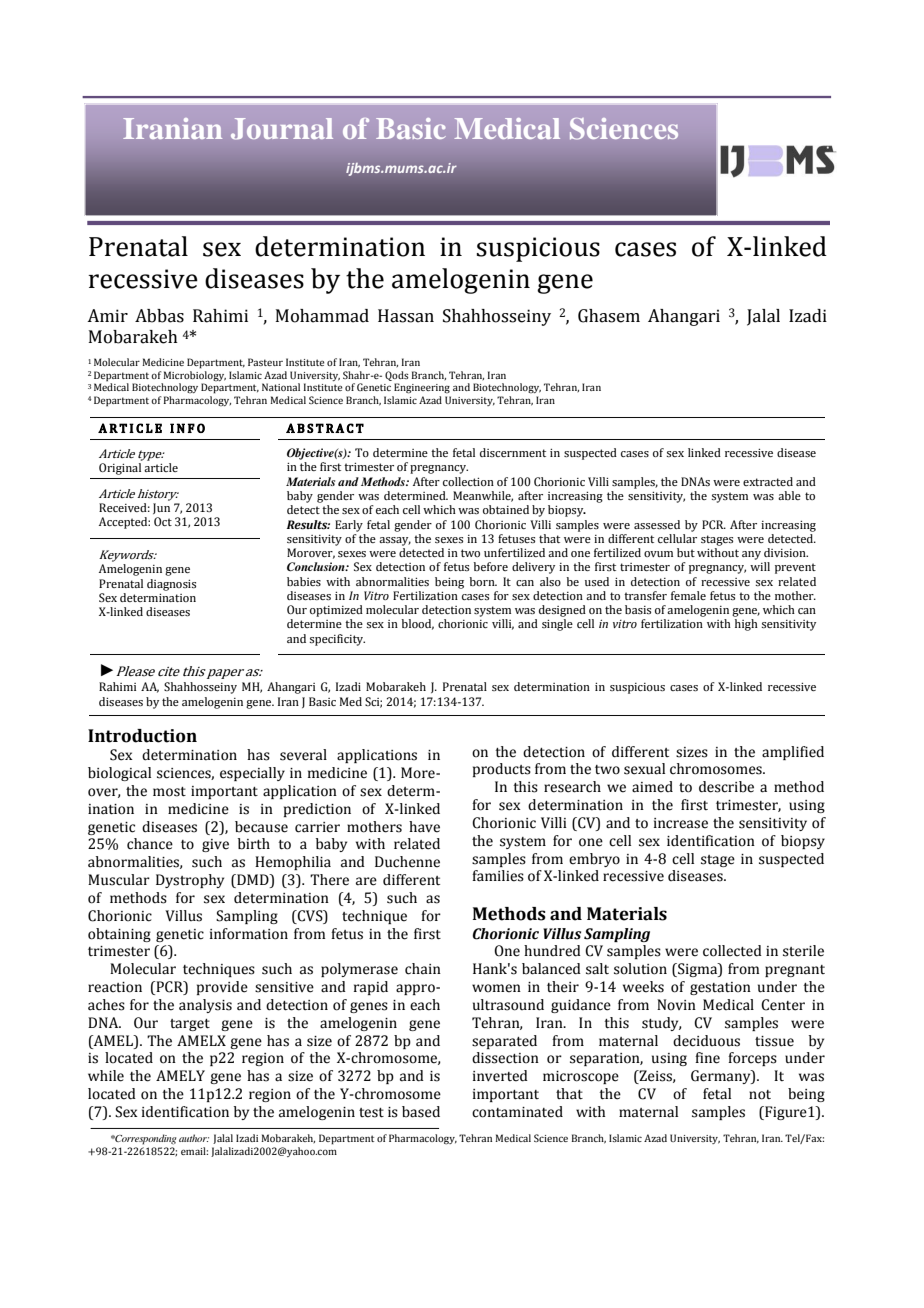 This image has width=924, height=1308. What do you see at coordinates (161, 508) in the image?
I see `Jun` at bounding box center [161, 508].
